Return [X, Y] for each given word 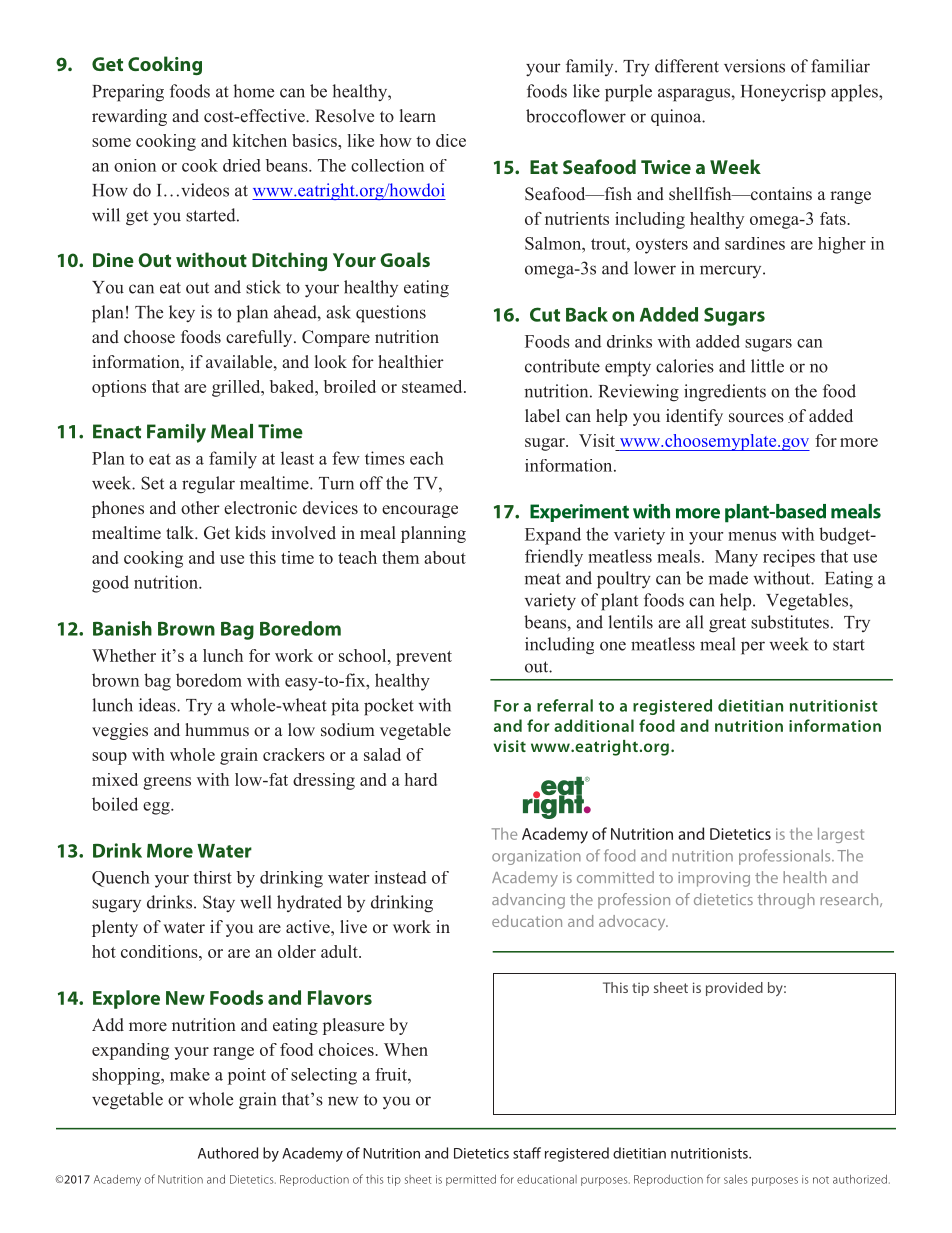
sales [735, 1179]
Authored [228, 1153]
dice [451, 140]
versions [754, 66]
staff [527, 1153]
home [253, 91]
